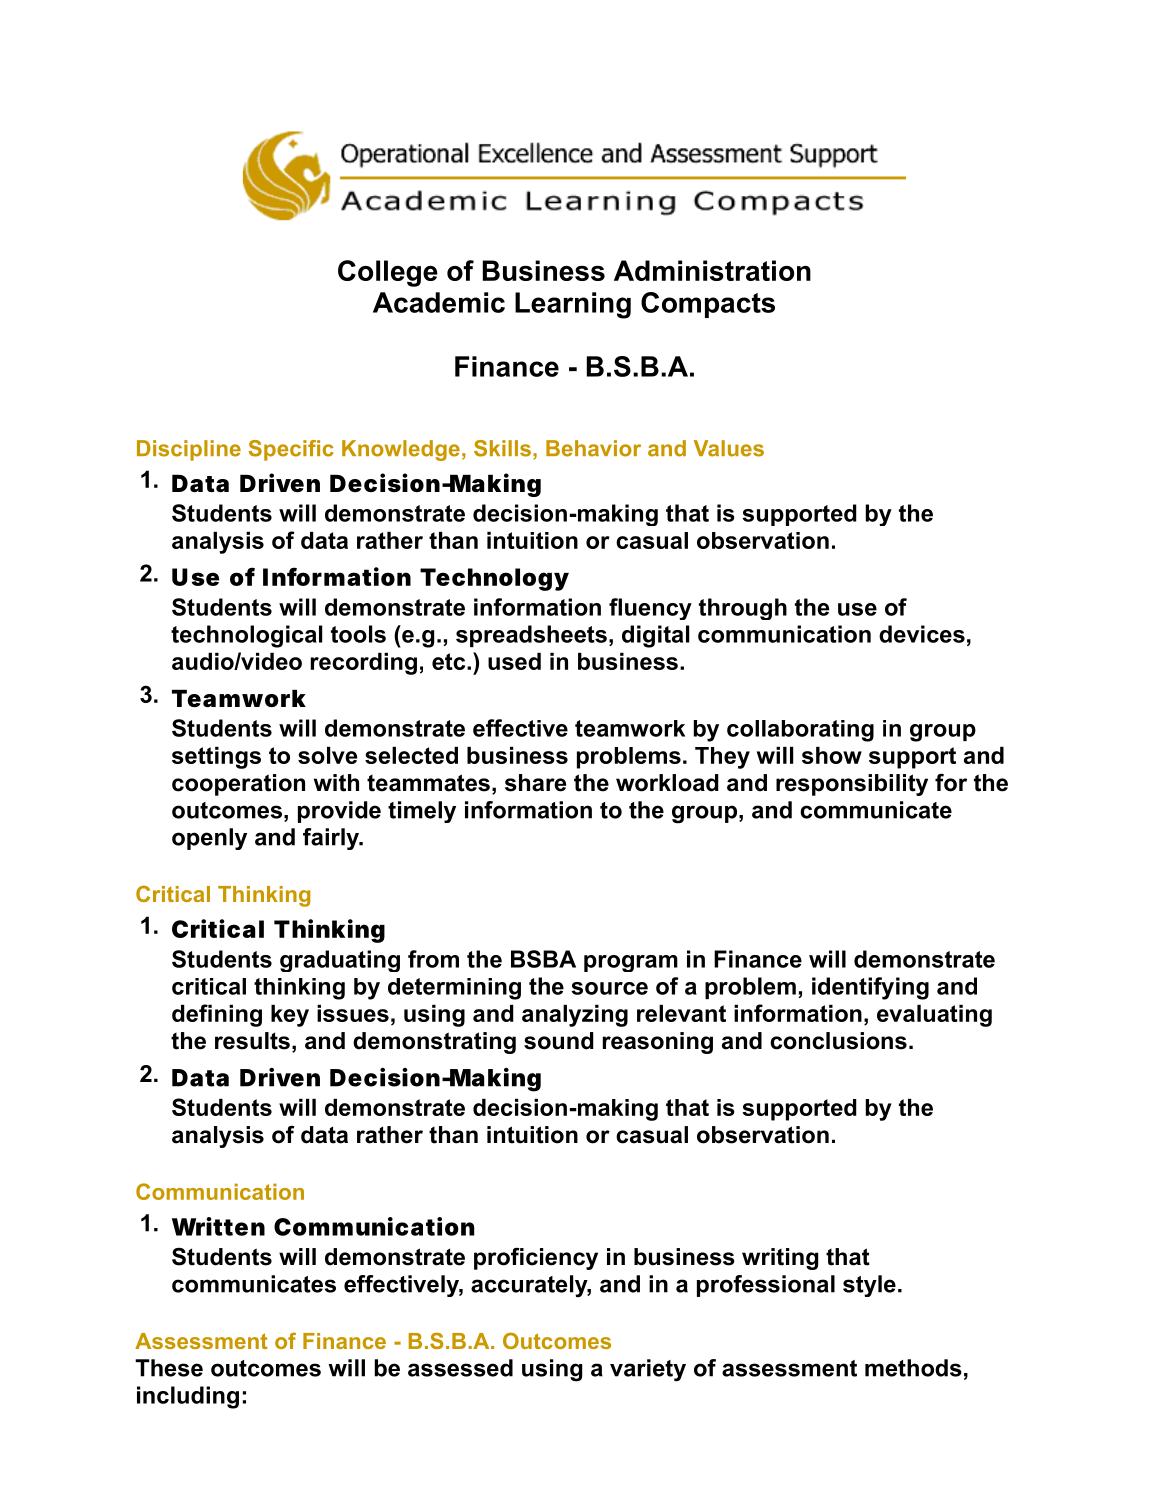 The height and width of the image is (1487, 1149). Describe the element at coordinates (460, 1368) in the image. I see `assessed` at that location.
